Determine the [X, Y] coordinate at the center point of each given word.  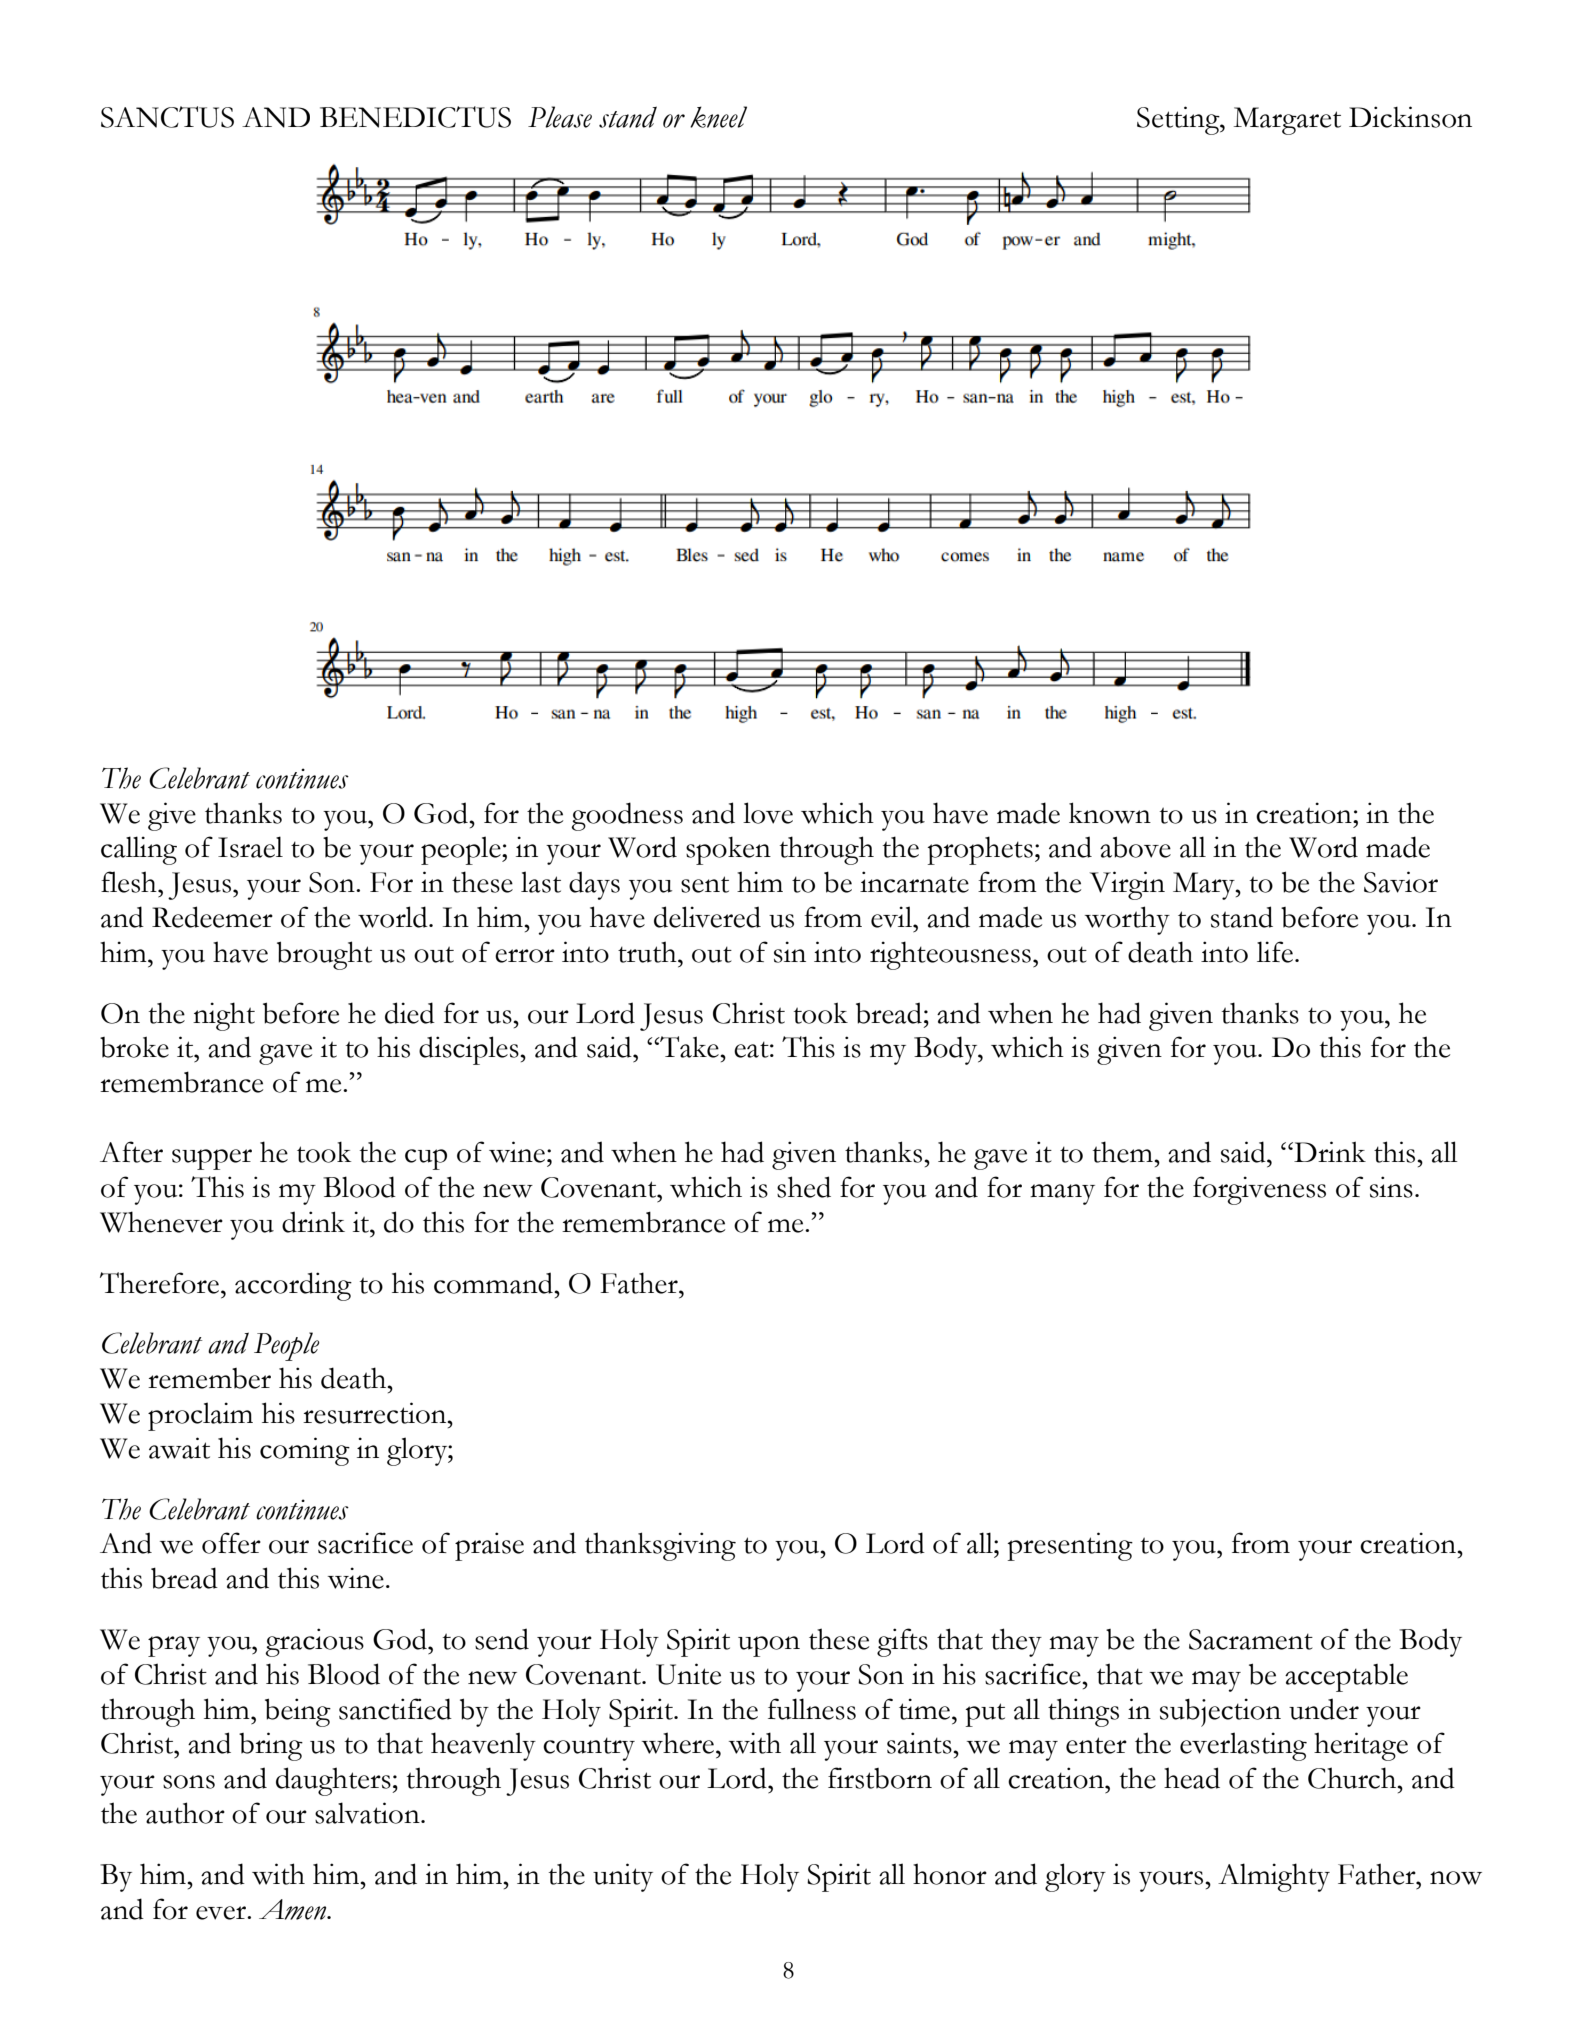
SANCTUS [167, 117]
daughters [334, 1781]
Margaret [1287, 121]
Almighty [1274, 1877]
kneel [718, 117]
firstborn [880, 1778]
